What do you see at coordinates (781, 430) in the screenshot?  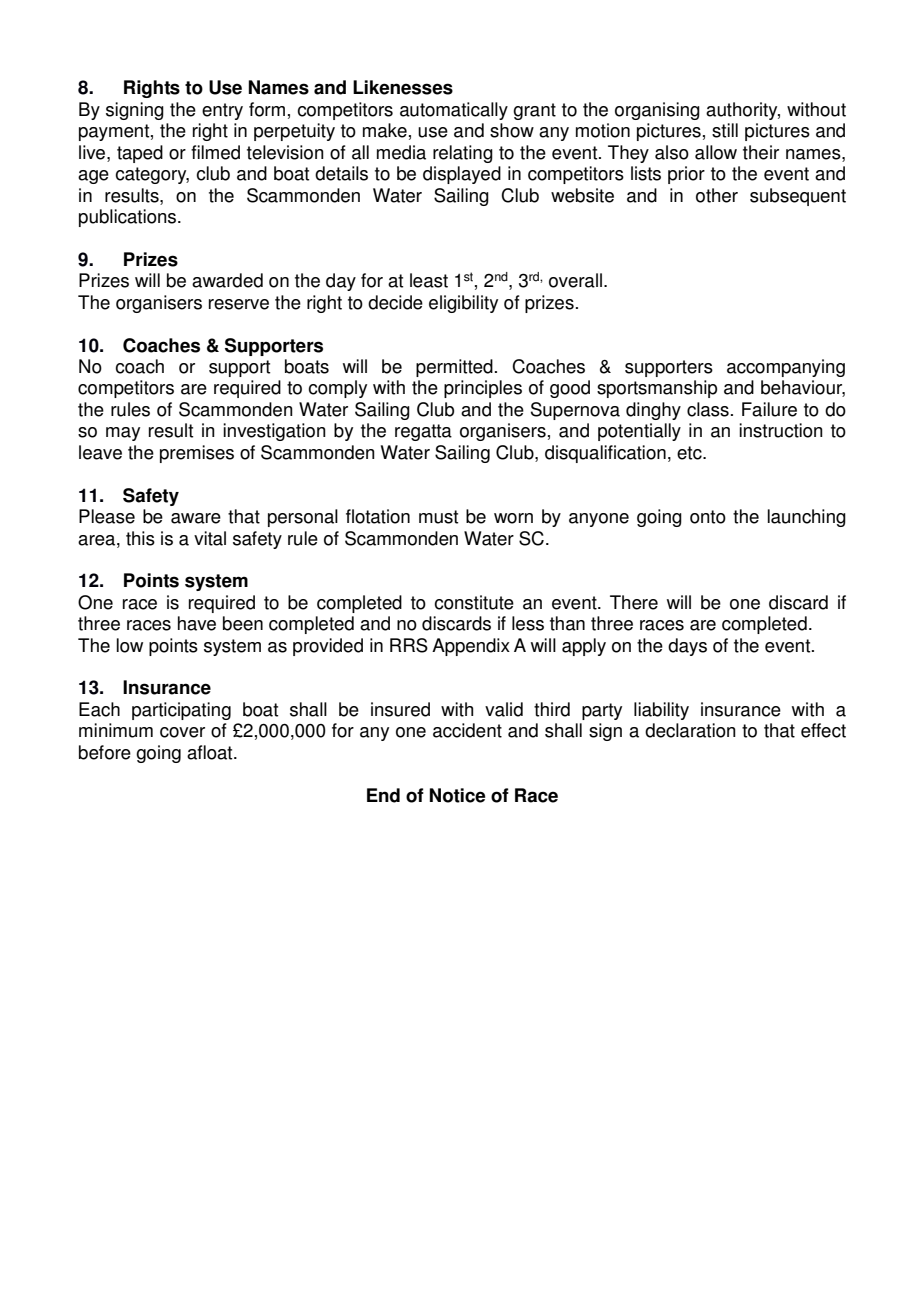 I see `instruction` at bounding box center [781, 430].
